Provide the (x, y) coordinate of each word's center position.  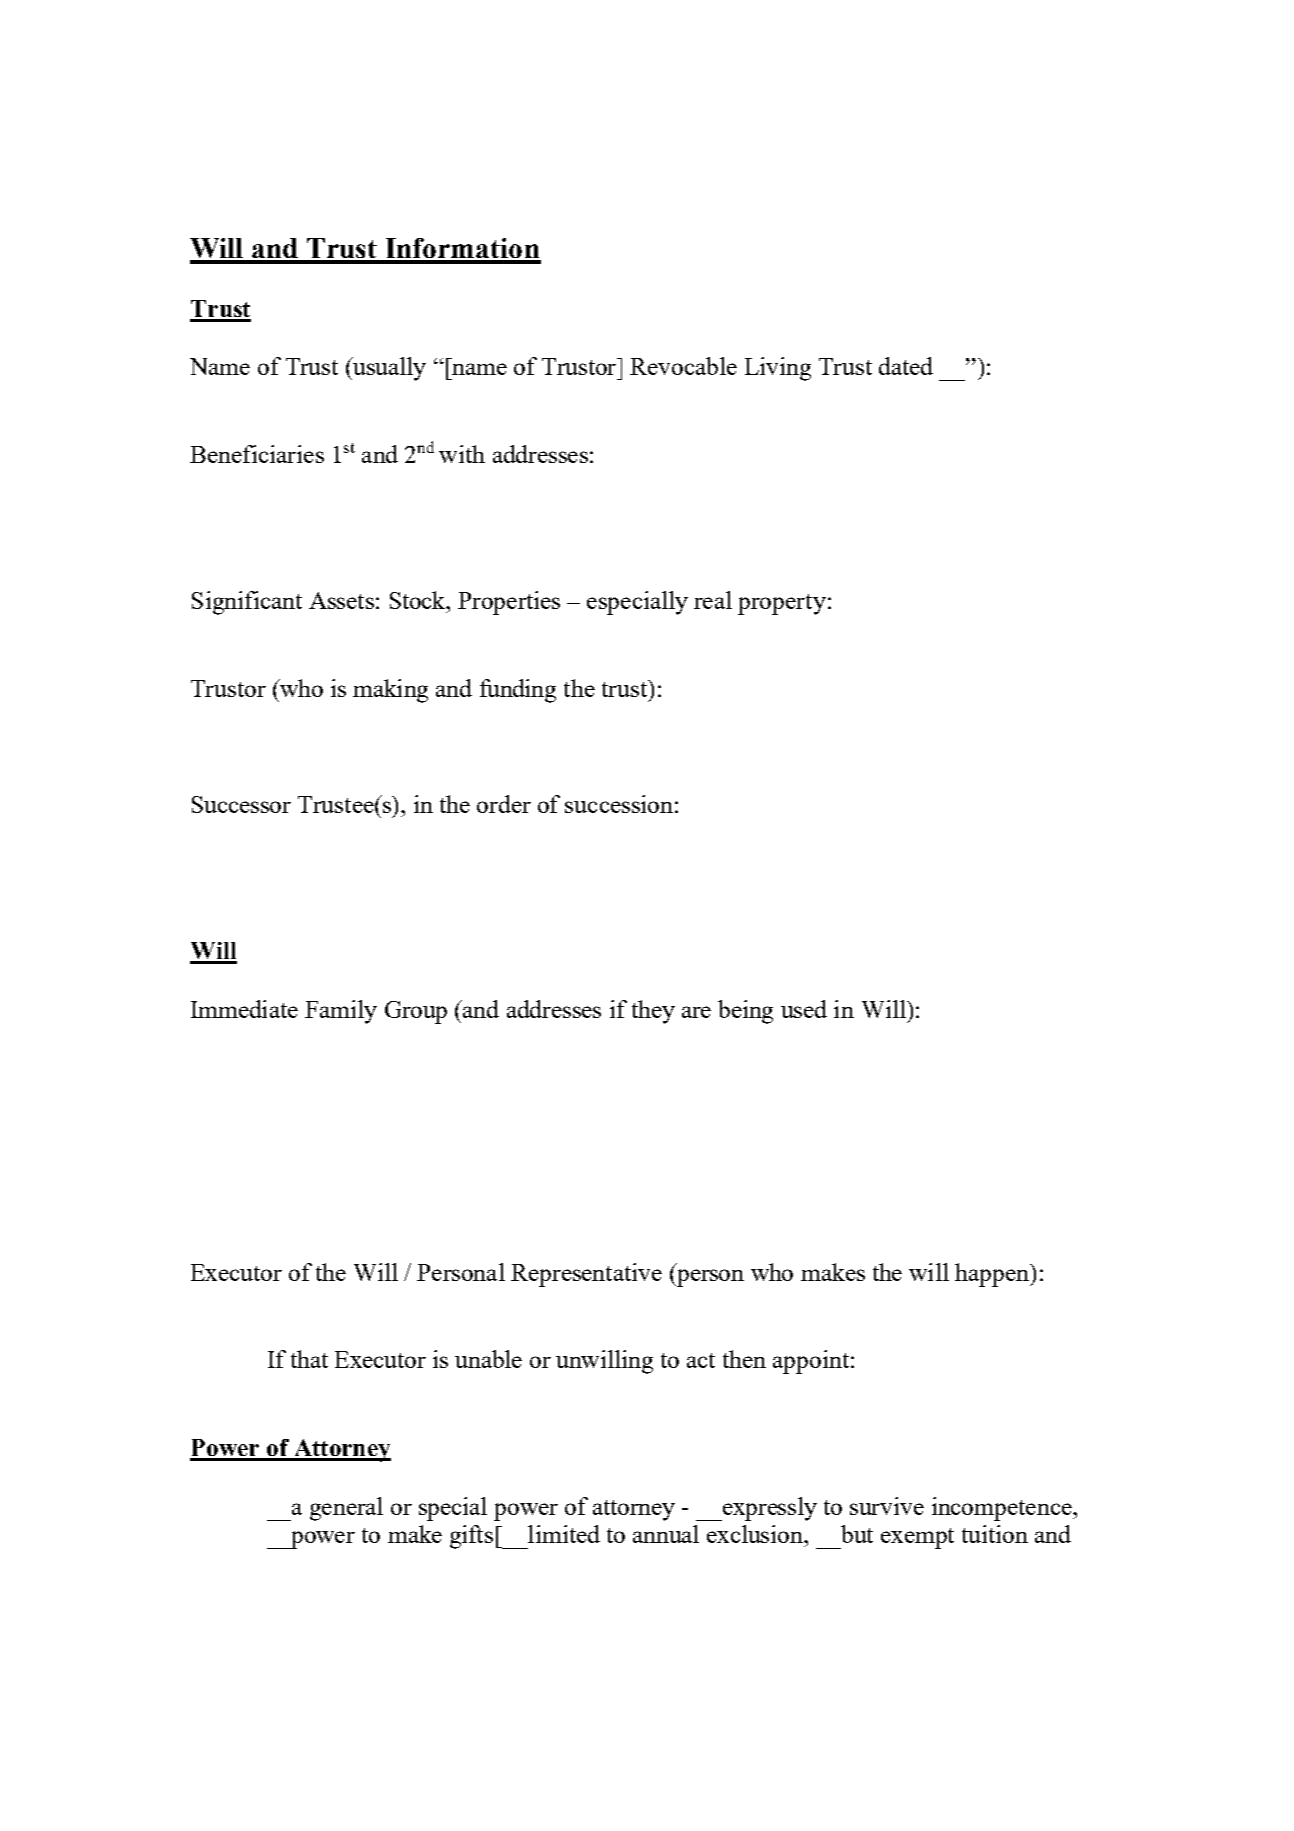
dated (906, 366)
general (346, 1509)
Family (341, 1012)
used (804, 1009)
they (653, 1012)
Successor (241, 804)
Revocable (683, 366)
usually (388, 369)
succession (619, 804)
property (782, 604)
